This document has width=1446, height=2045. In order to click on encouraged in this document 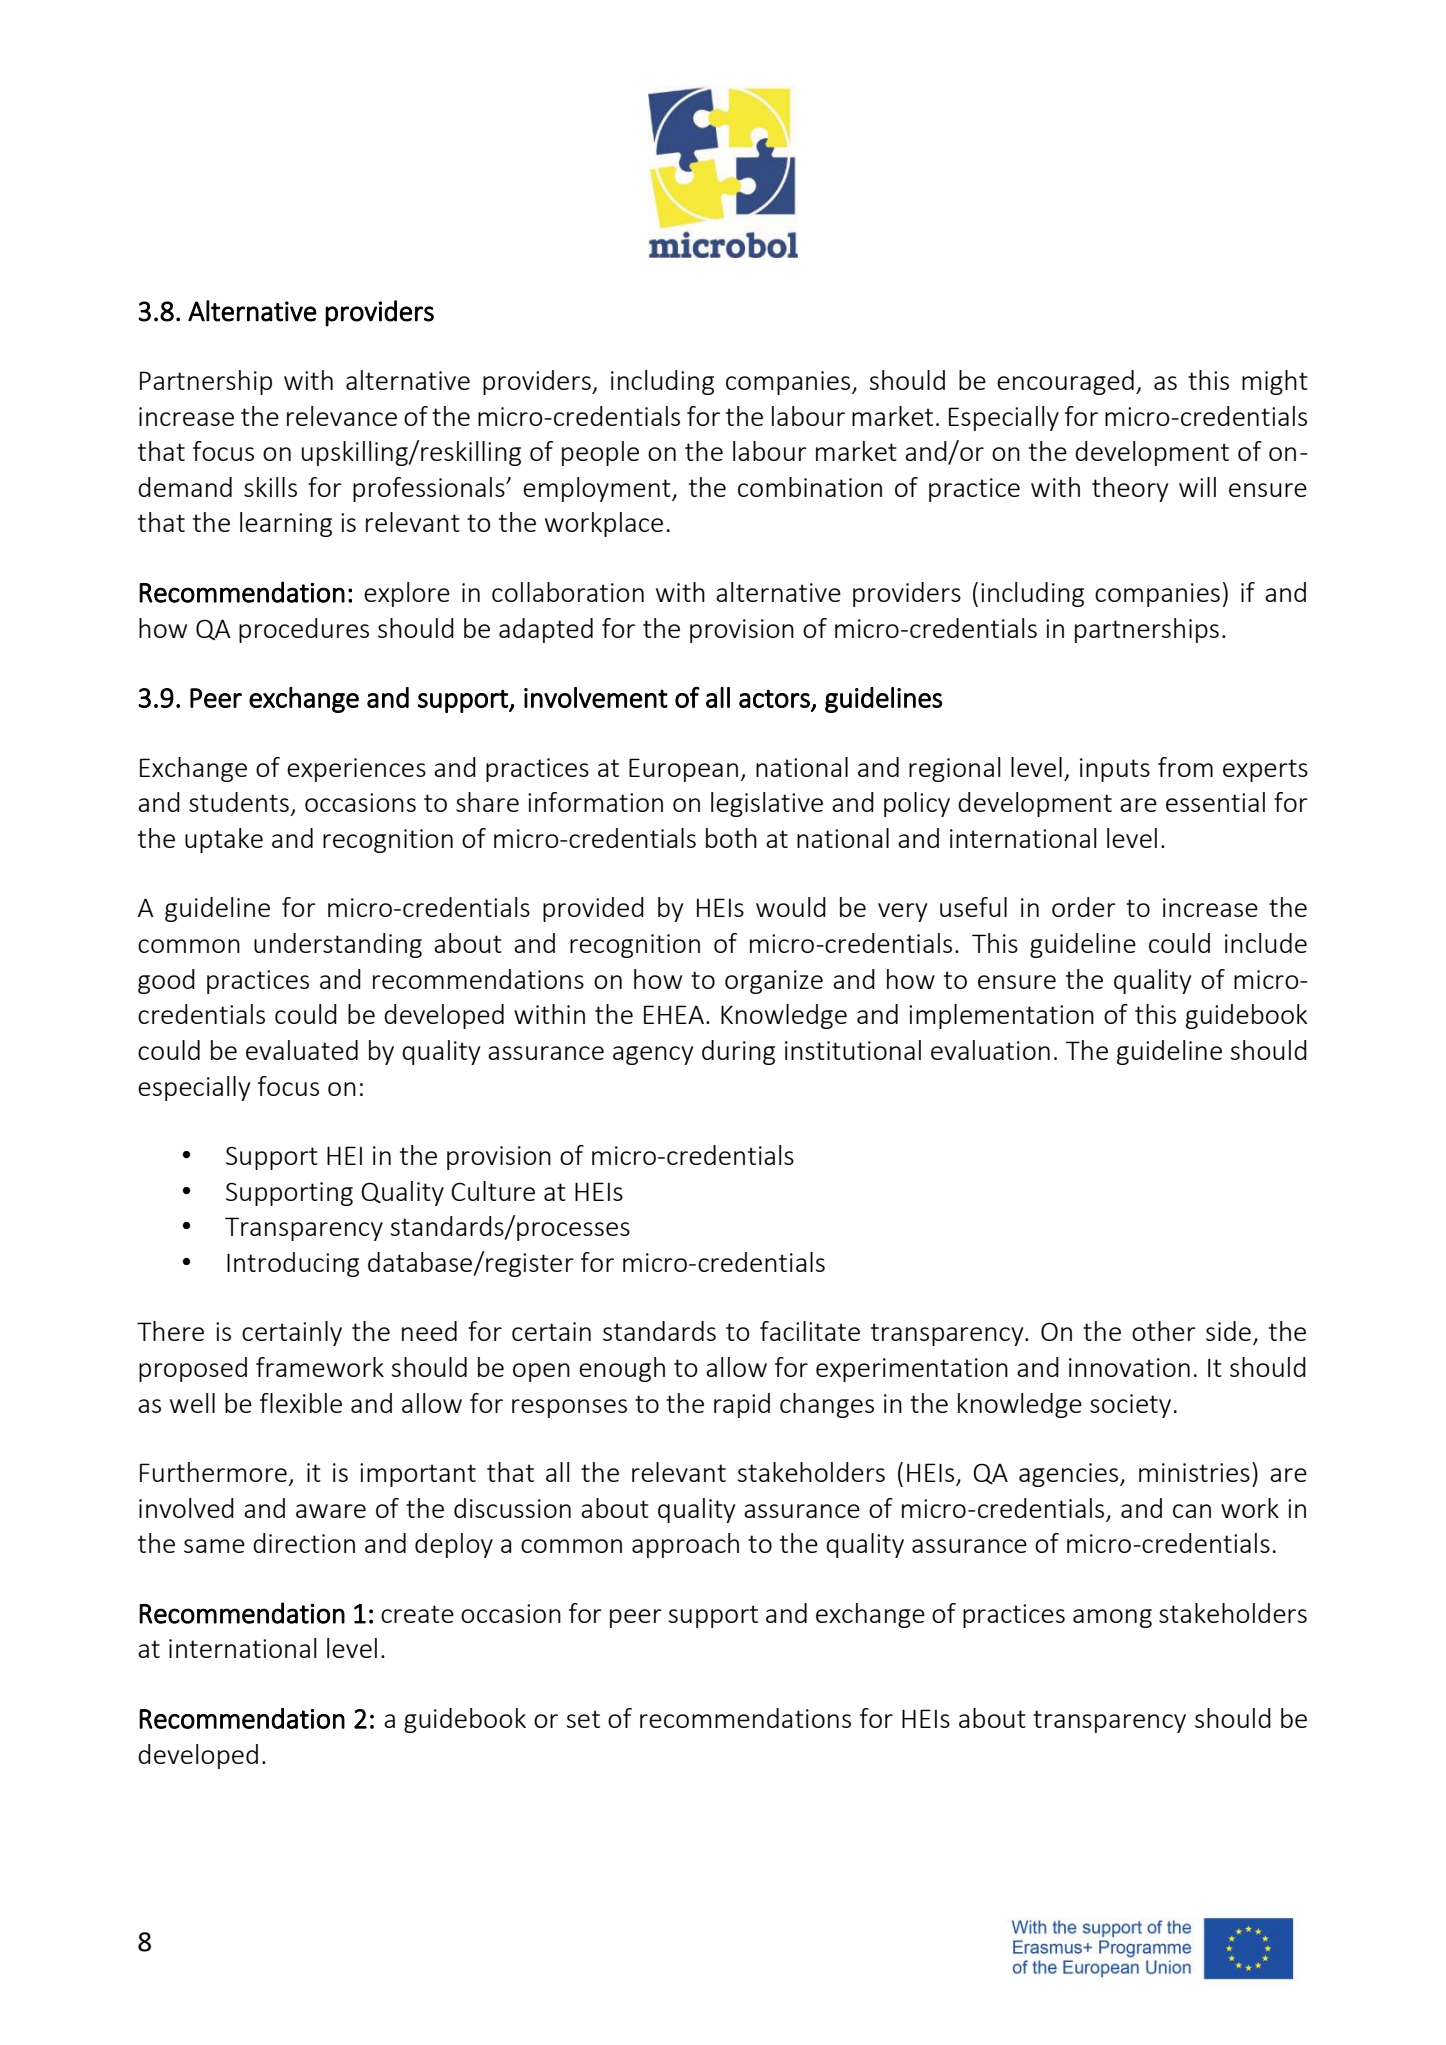, I will do `click(1065, 382)`.
